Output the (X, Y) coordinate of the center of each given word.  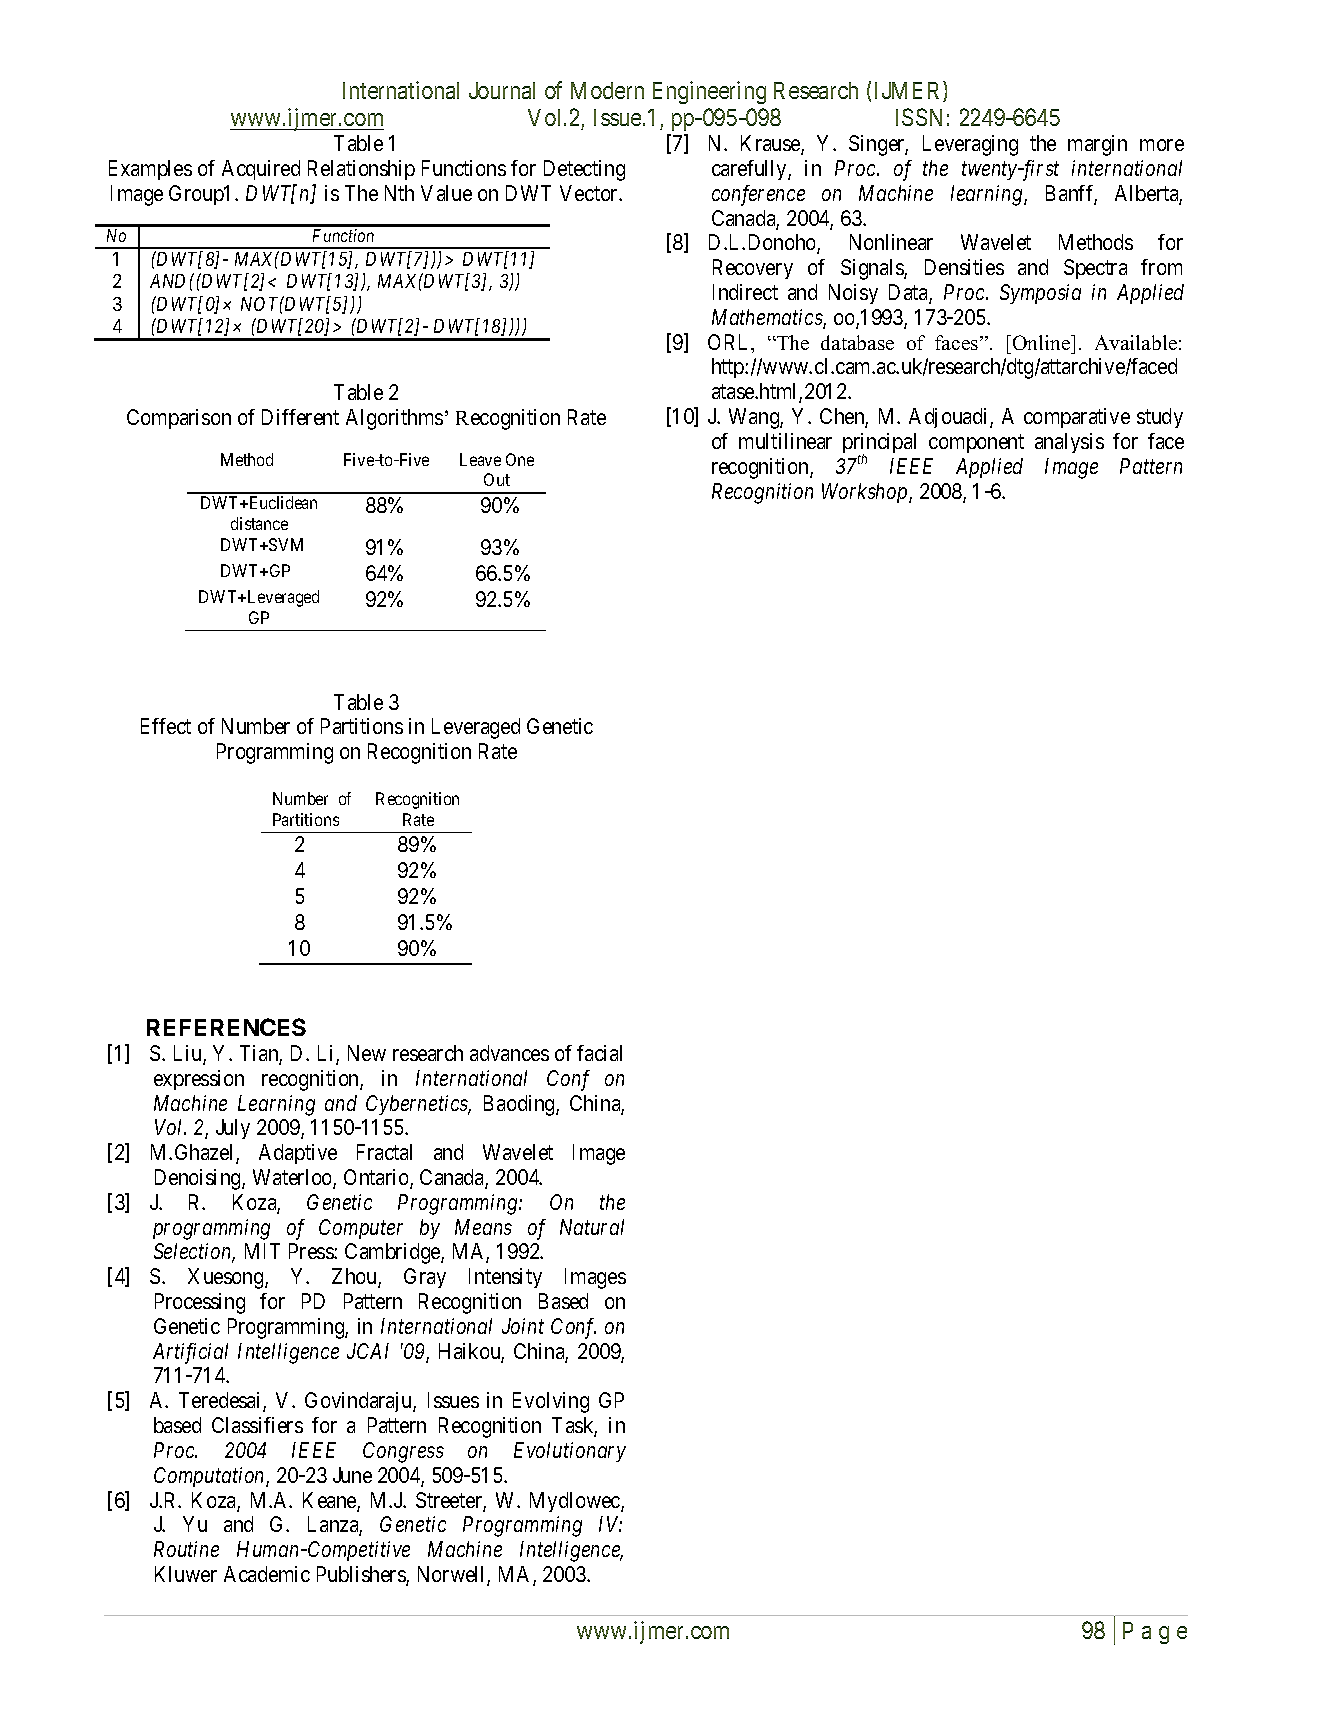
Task (574, 1426)
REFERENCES (226, 1027)
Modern (607, 90)
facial (599, 1053)
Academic (267, 1574)
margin (1097, 145)
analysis (1069, 443)
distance (259, 523)
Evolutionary (570, 1452)
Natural (592, 1227)
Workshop (866, 493)
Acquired (261, 170)
